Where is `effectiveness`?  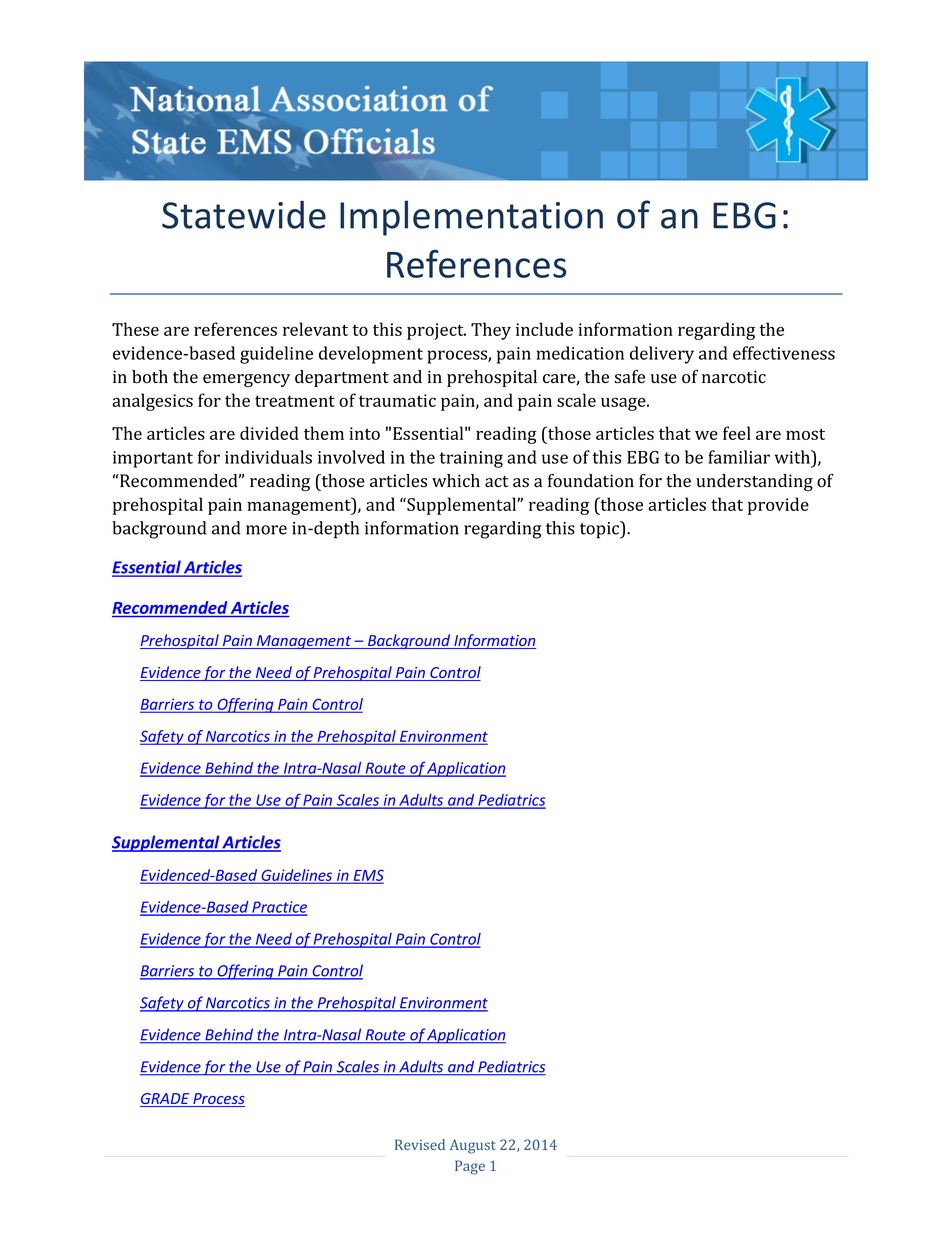 effectiveness is located at coordinates (784, 353).
